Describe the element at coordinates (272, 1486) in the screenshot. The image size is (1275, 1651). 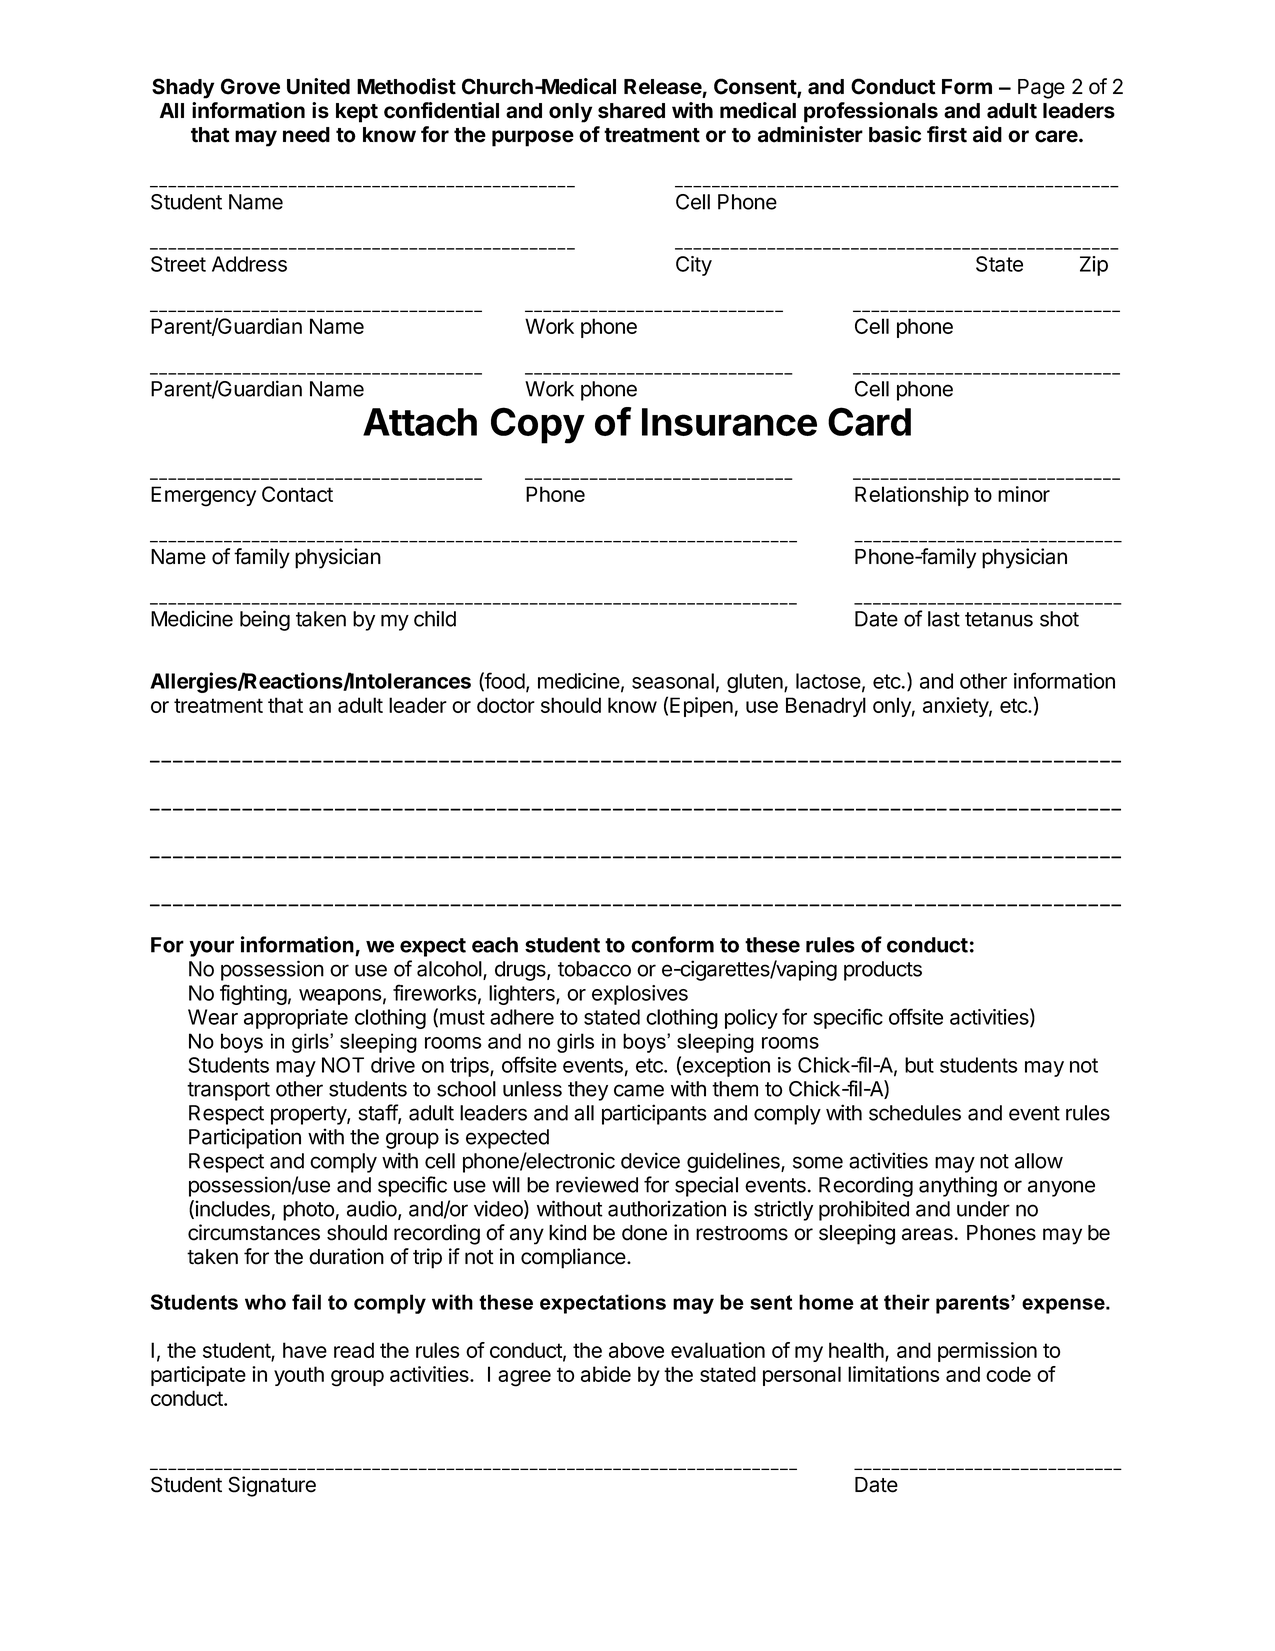
I see `Signature` at that location.
